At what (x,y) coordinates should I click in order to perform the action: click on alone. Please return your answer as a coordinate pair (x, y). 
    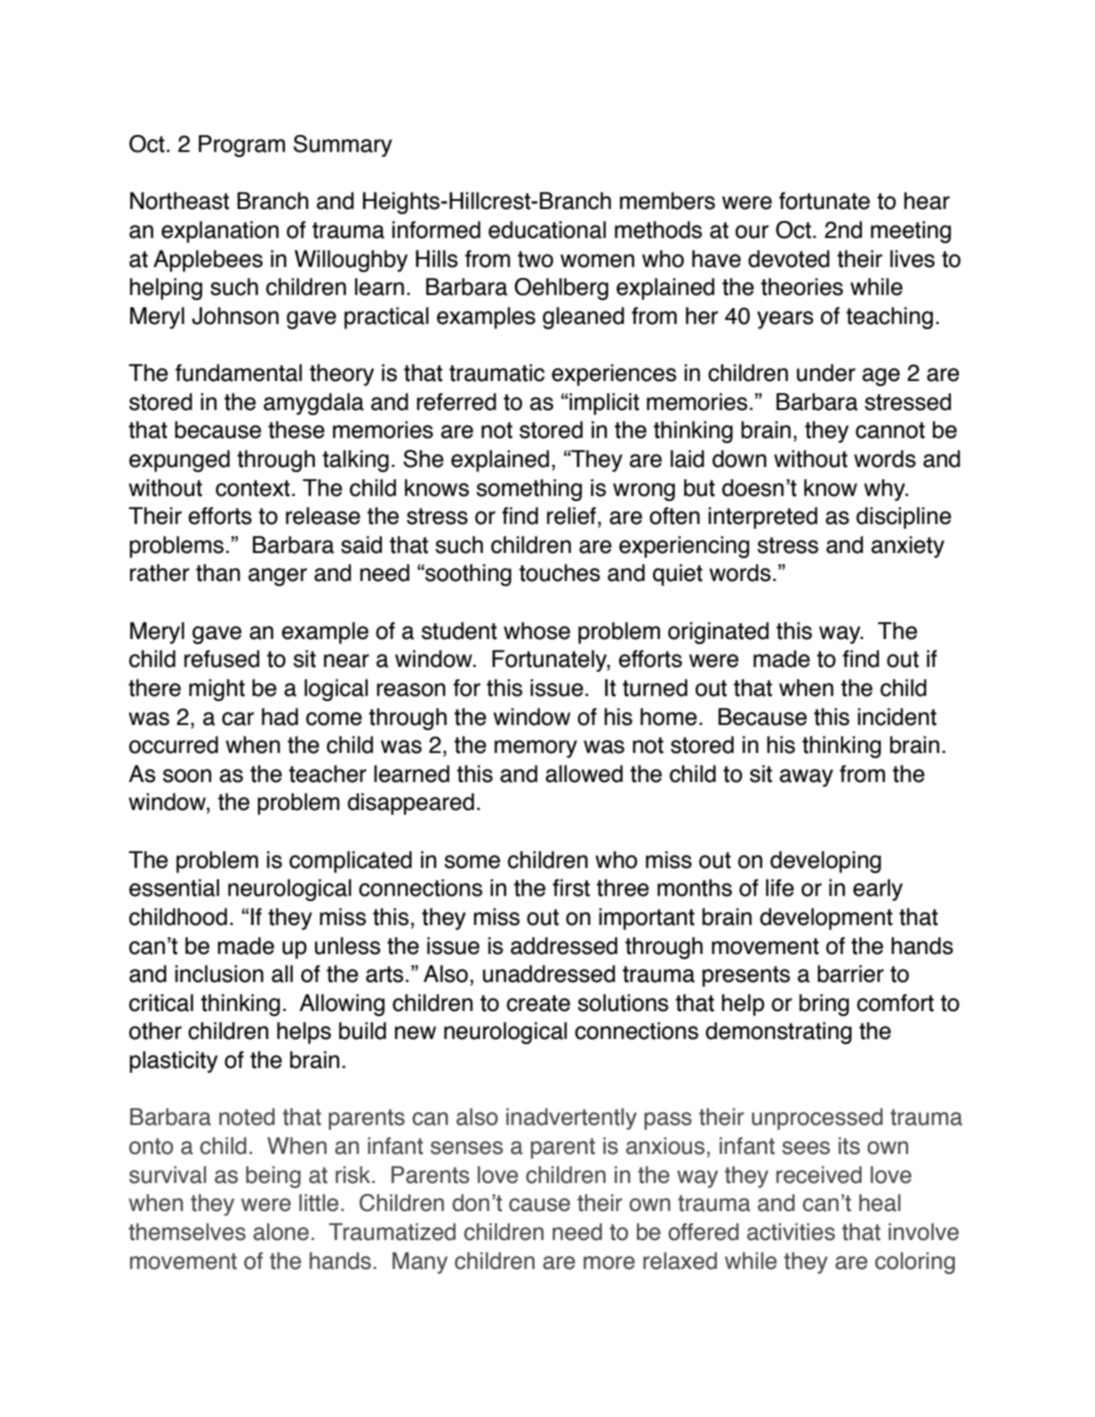
    Looking at the image, I should click on (281, 1232).
